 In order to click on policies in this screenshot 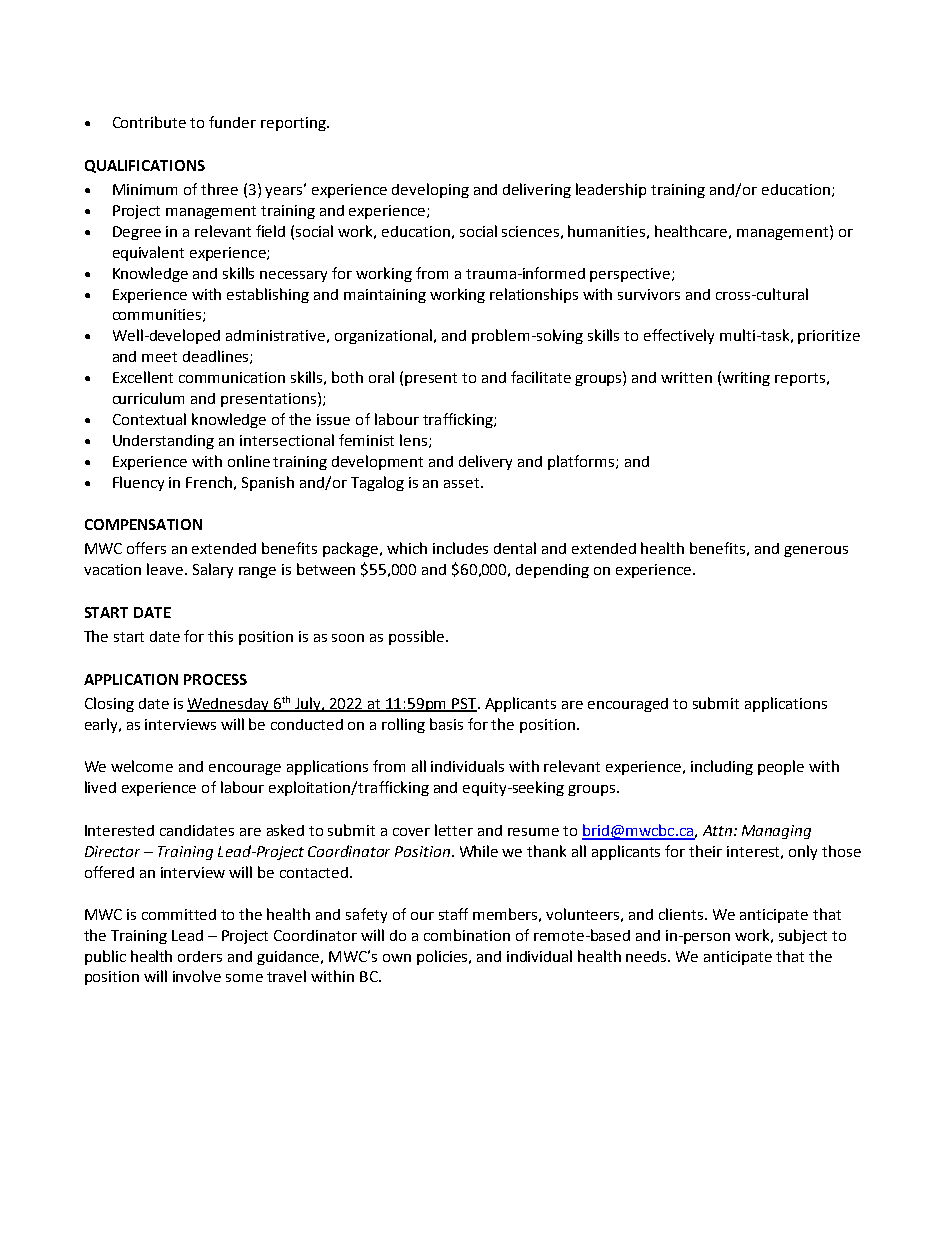, I will do `click(443, 957)`.
